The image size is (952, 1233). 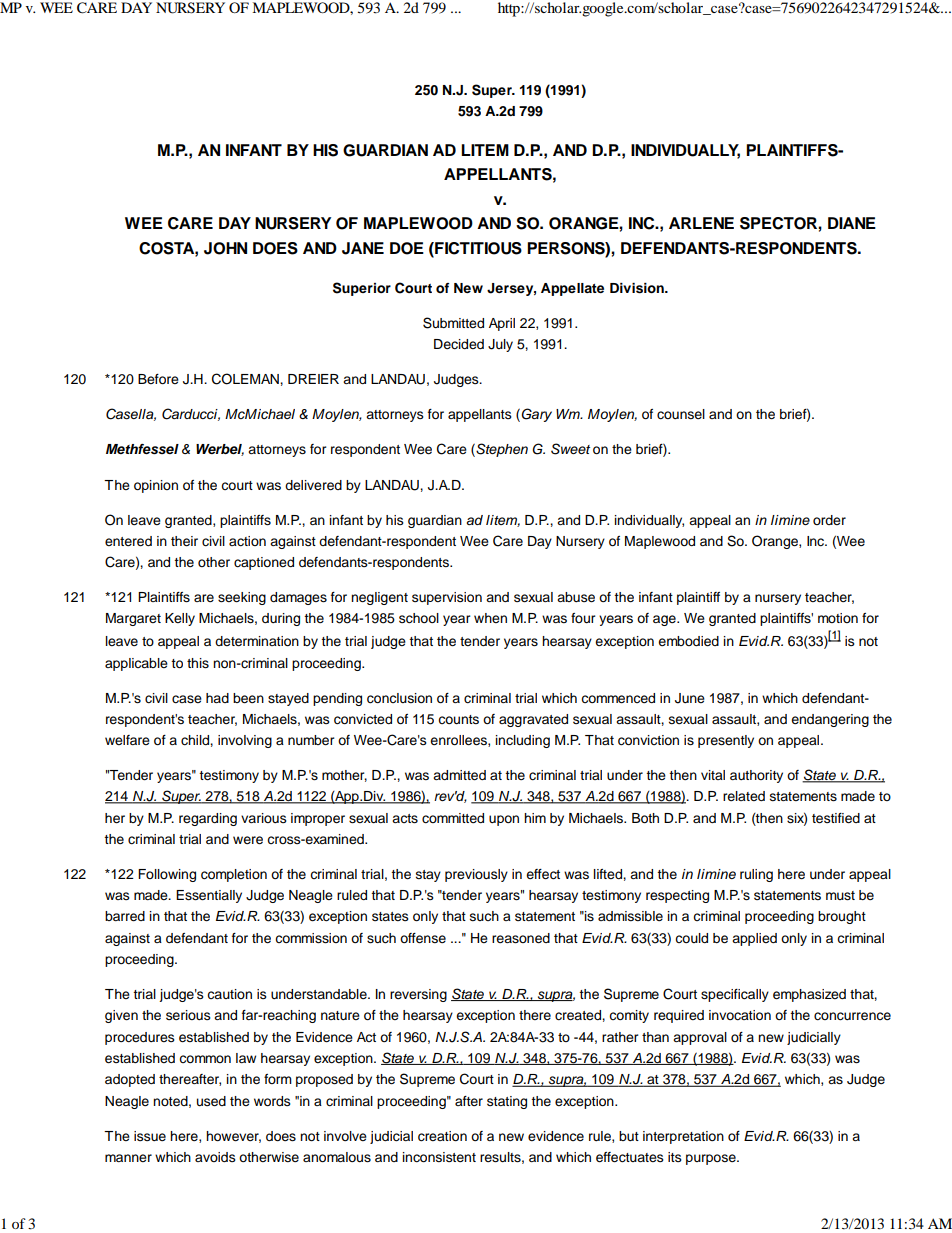 What do you see at coordinates (209, 896) in the image?
I see `Essentially` at bounding box center [209, 896].
